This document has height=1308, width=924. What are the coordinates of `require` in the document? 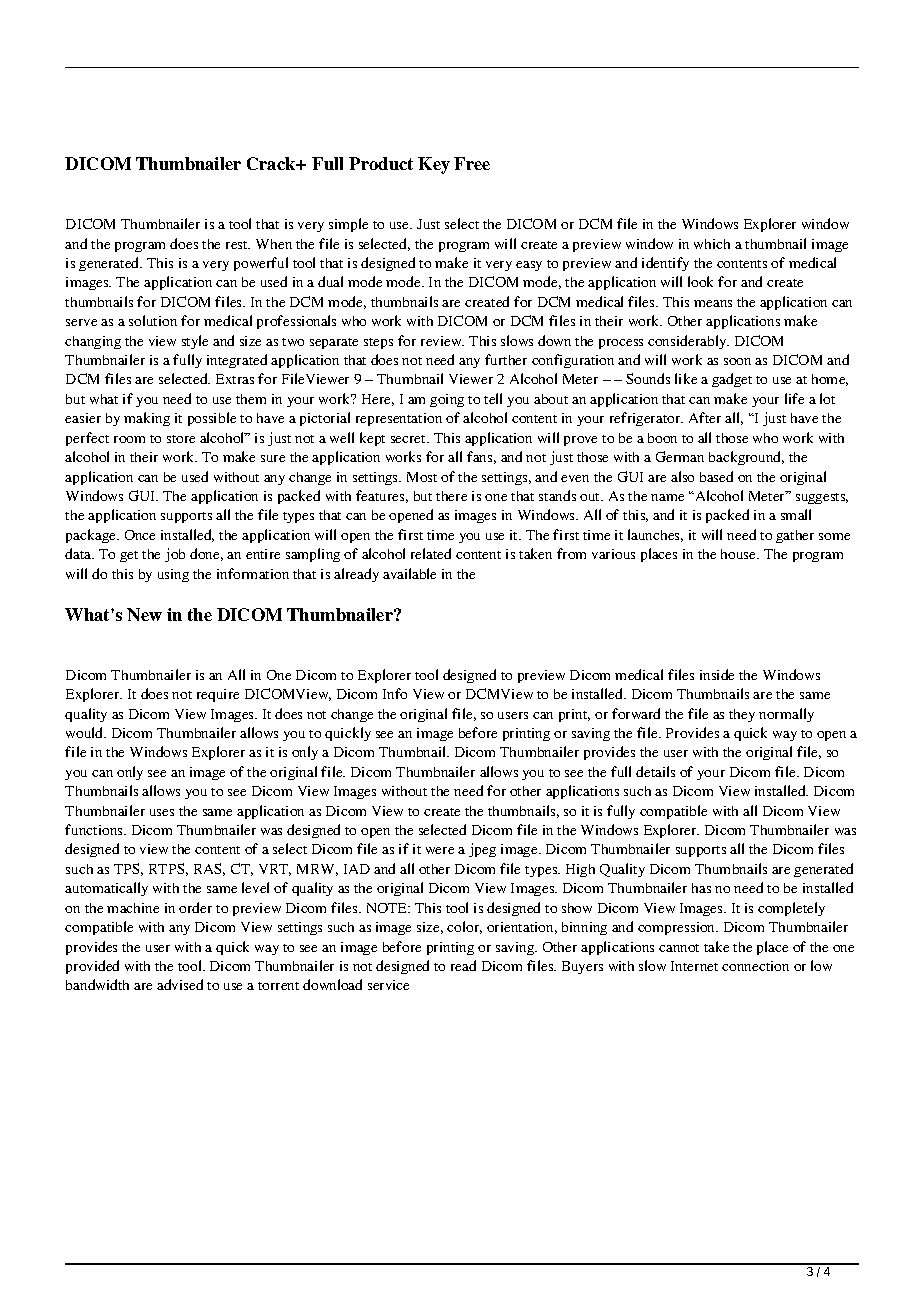 It's located at (218, 695).
